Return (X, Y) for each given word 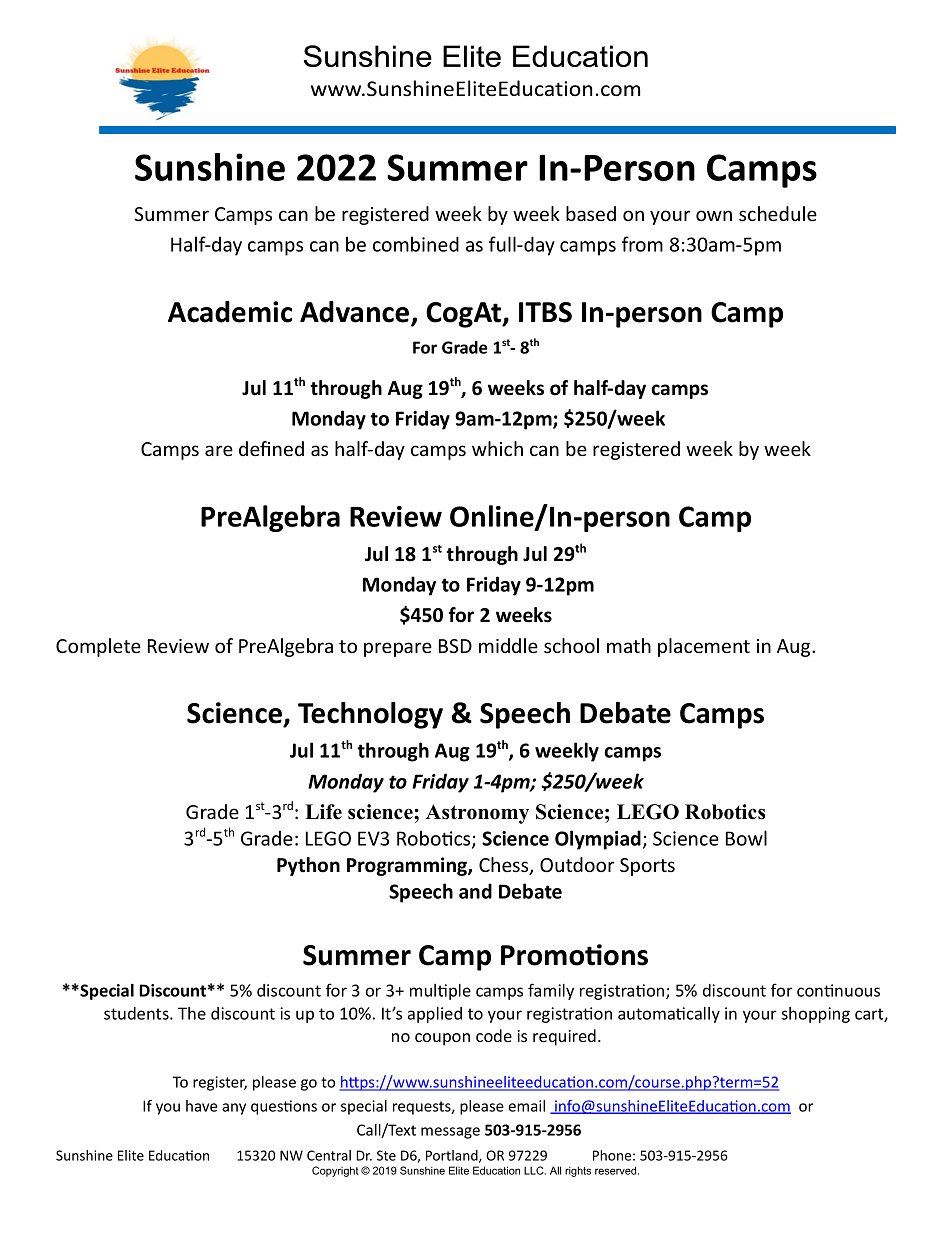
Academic (230, 312)
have (201, 1106)
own (714, 215)
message (450, 1133)
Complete (98, 647)
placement (704, 647)
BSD (455, 646)
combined (416, 244)
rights (578, 1171)
